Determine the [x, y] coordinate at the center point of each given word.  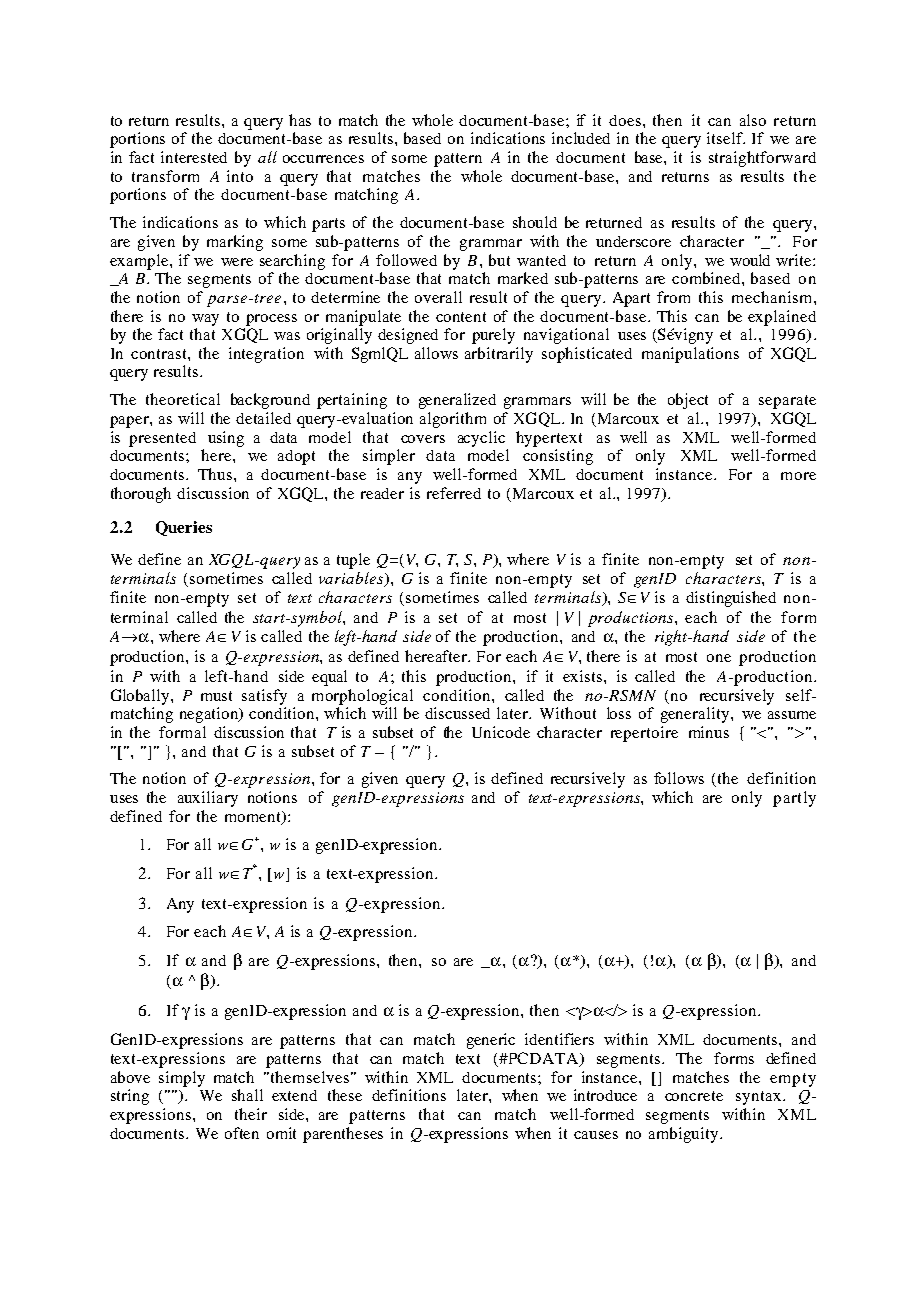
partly [794, 799]
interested [194, 157]
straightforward [762, 159]
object [688, 401]
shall [247, 1095]
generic [491, 1041]
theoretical [183, 399]
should [535, 222]
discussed [457, 713]
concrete [694, 1096]
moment [254, 817]
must [216, 696]
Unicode [501, 732]
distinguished [731, 599]
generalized [457, 401]
